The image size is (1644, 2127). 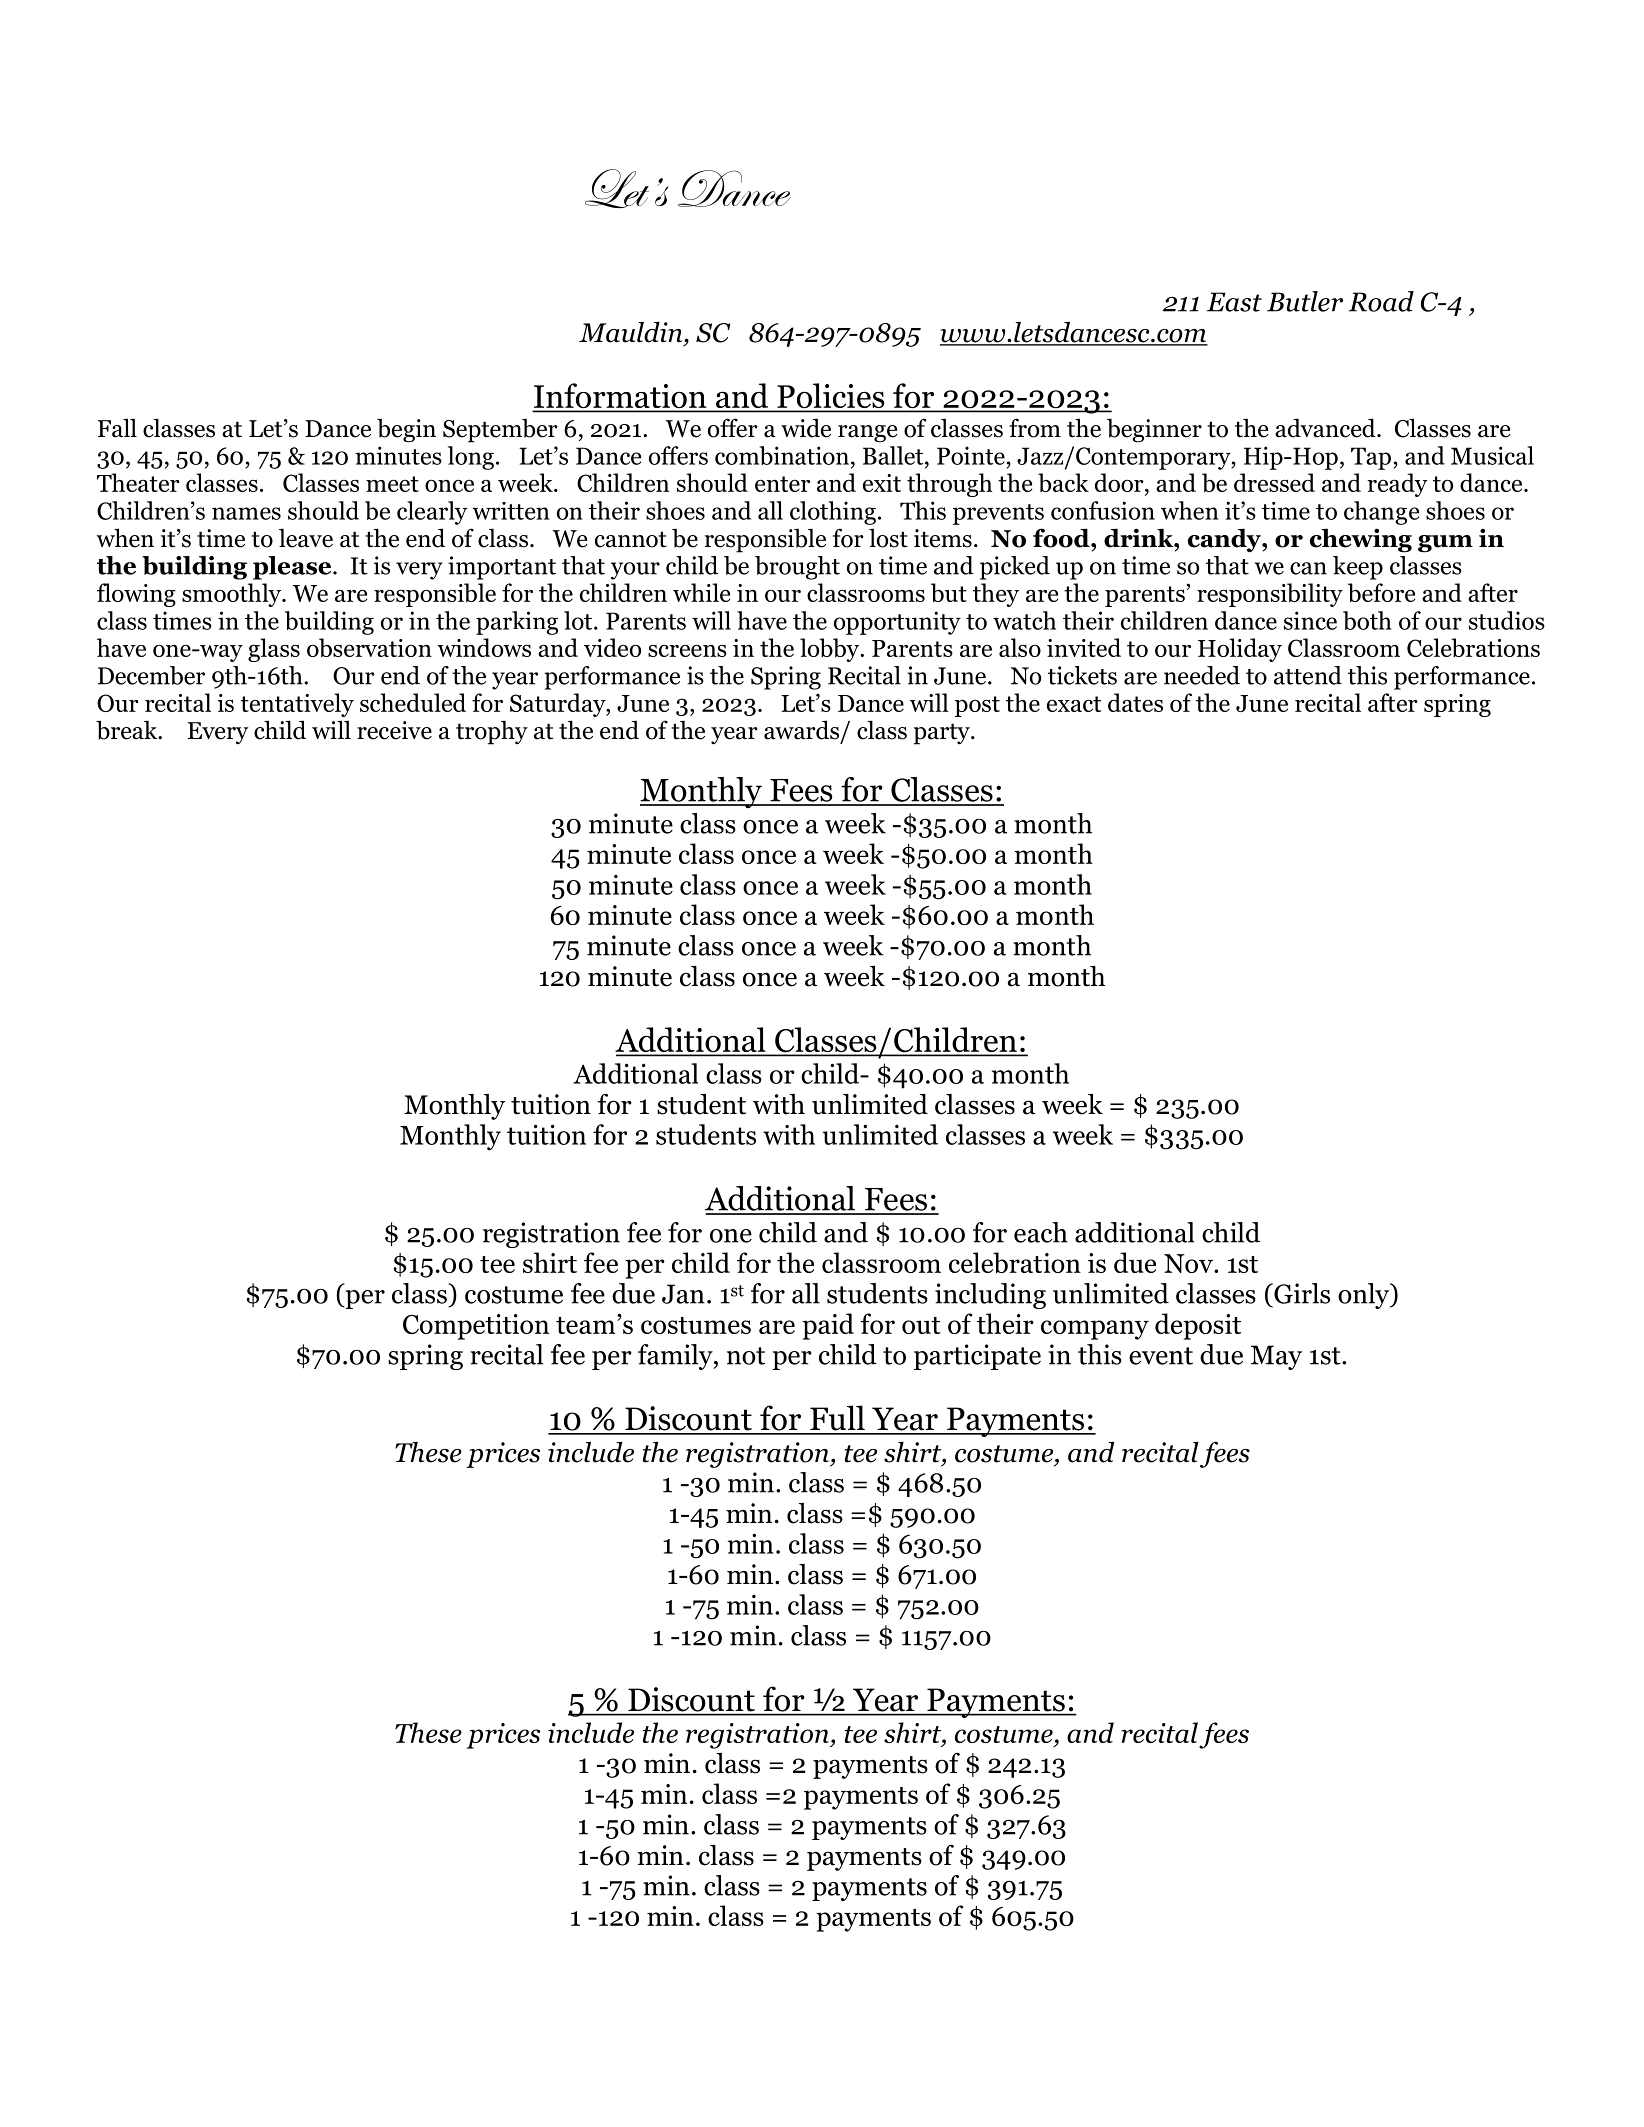 I want to click on only, so click(x=1365, y=1296).
